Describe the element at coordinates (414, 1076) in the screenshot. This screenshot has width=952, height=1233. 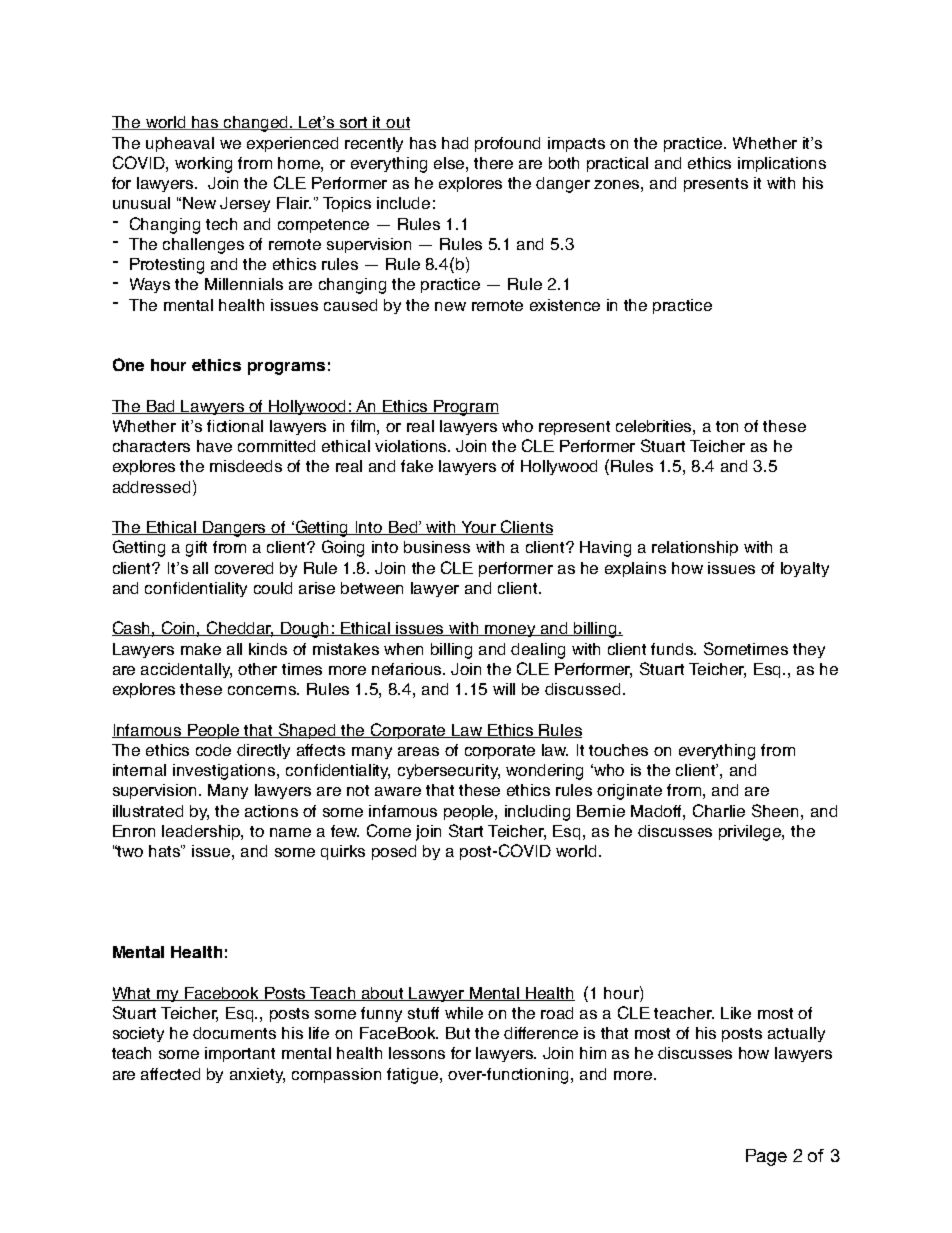
I see `fatigue` at that location.
